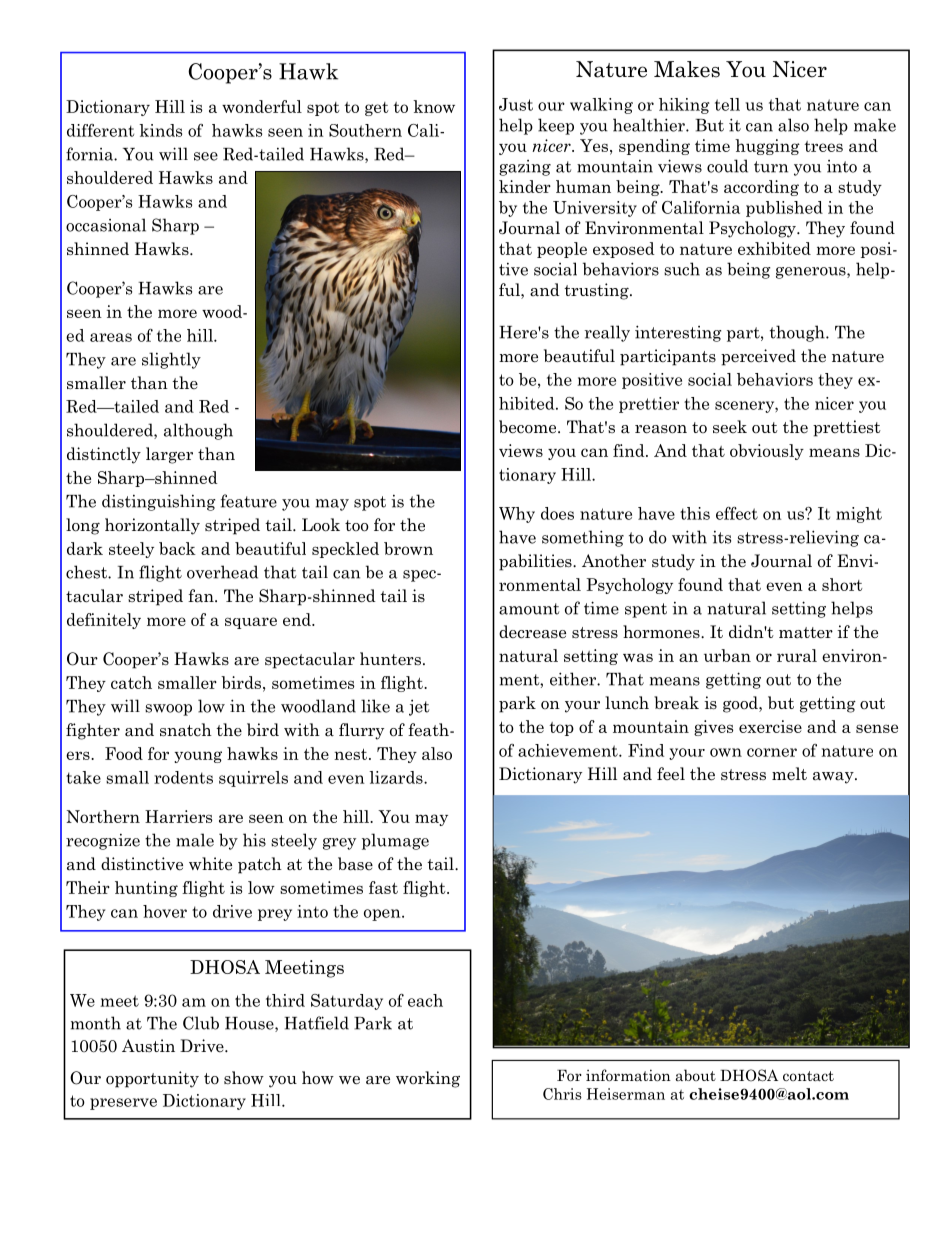 This page has height=1233, width=952. Describe the element at coordinates (767, 147) in the page. I see `hugging` at that location.
